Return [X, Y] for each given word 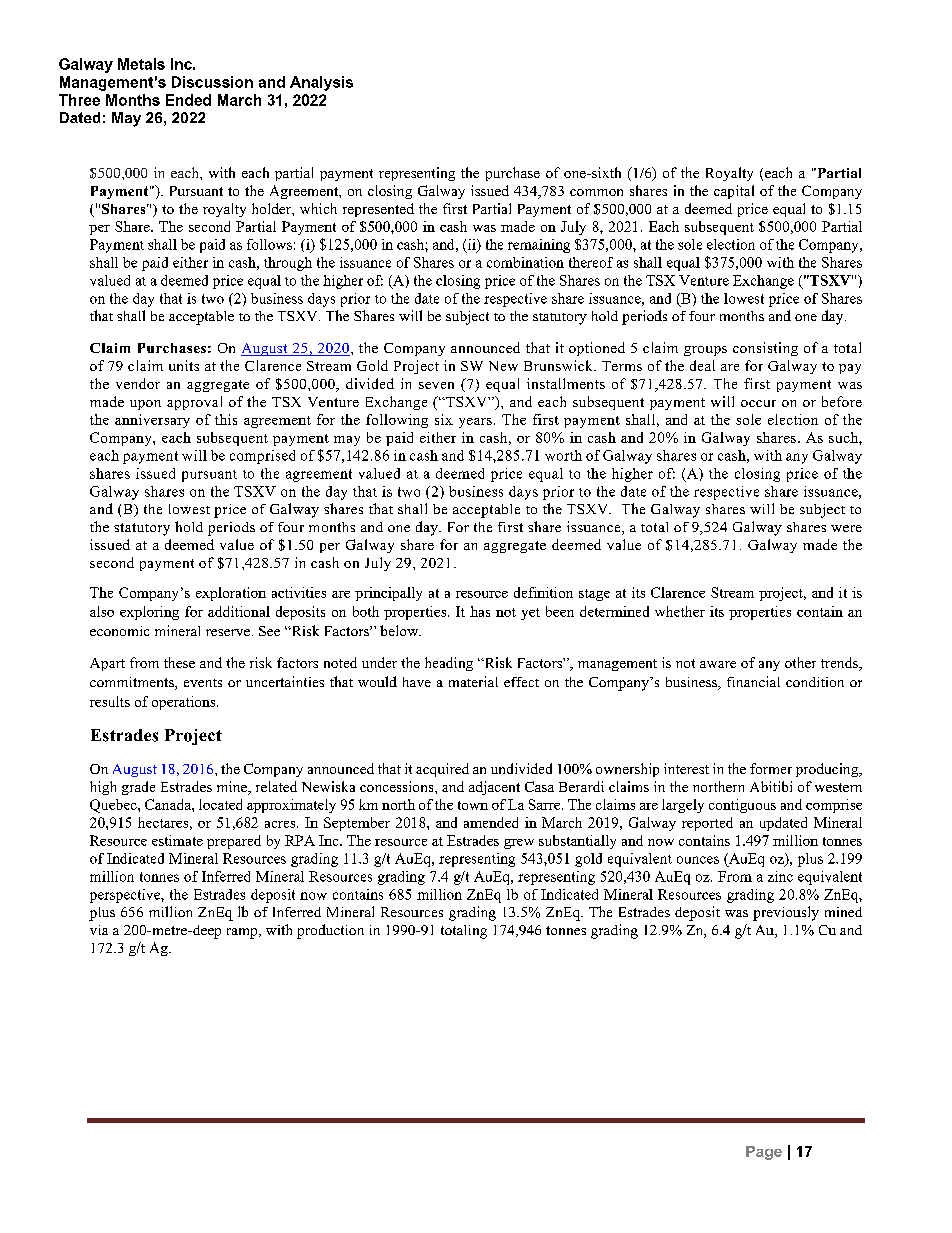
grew [519, 844]
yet [530, 614]
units [184, 365]
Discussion [212, 82]
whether [680, 611]
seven [436, 385]
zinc [780, 876]
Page [764, 1153]
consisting [765, 349]
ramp [243, 933]
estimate [177, 840]
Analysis [321, 83]
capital [734, 192]
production [330, 931]
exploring [149, 613]
